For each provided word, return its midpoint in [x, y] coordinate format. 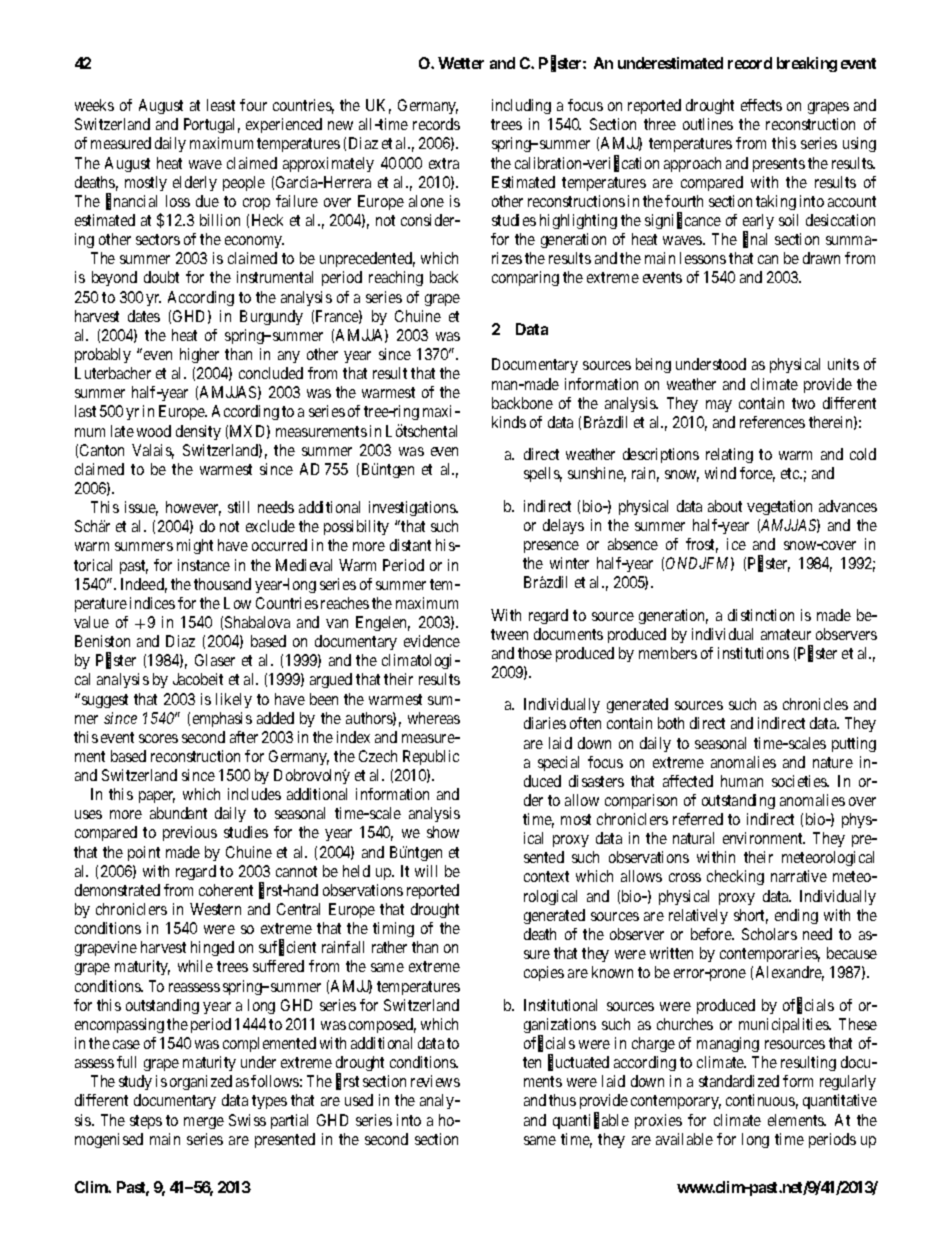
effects [761, 105]
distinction [761, 615]
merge [204, 1123]
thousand [222, 584]
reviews [435, 1081]
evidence [432, 641]
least [221, 105]
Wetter [461, 63]
